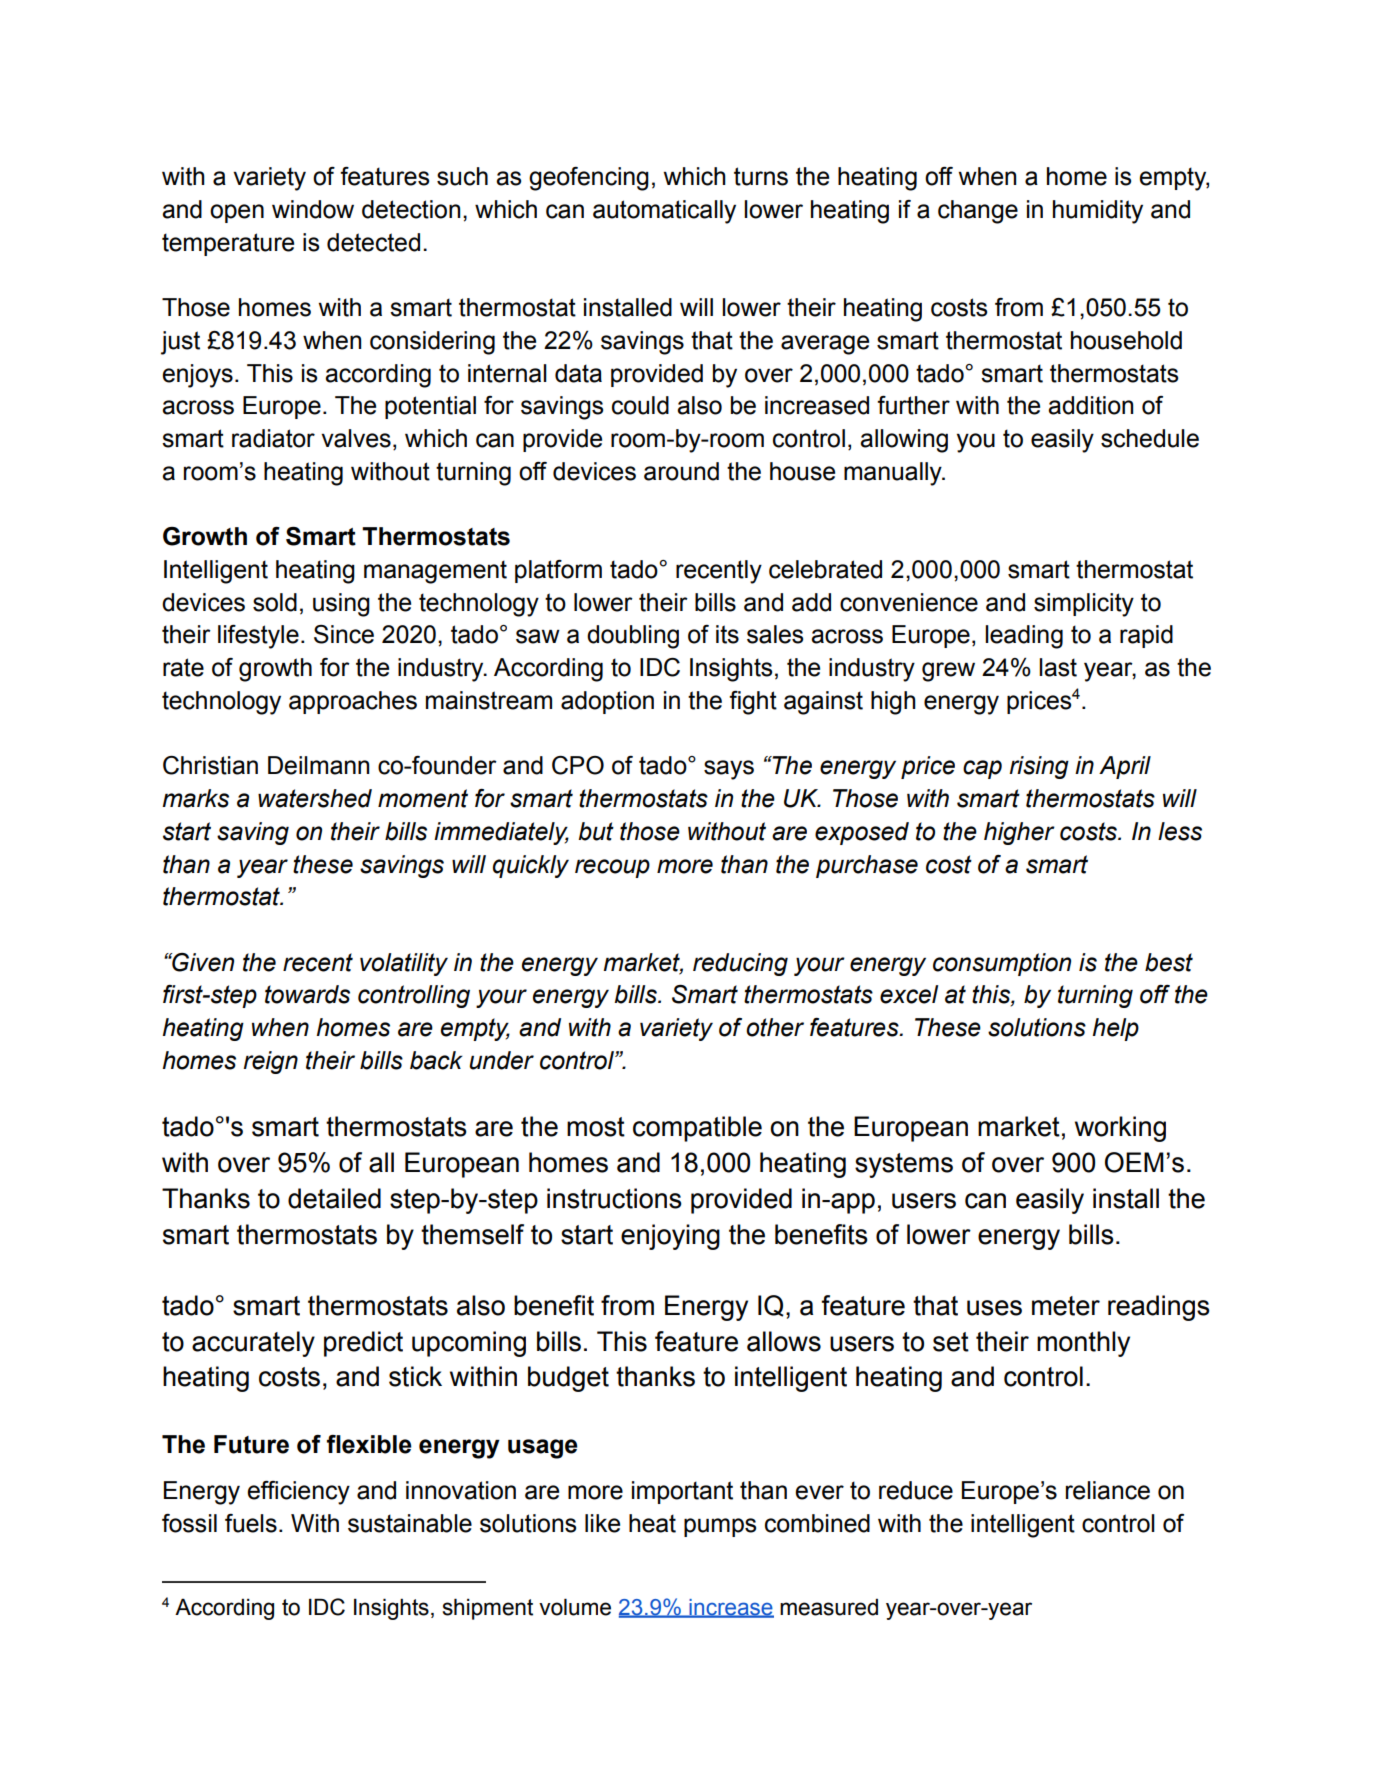 This image has width=1377, height=1782. Describe the element at coordinates (1098, 212) in the image. I see `humidity` at that location.
